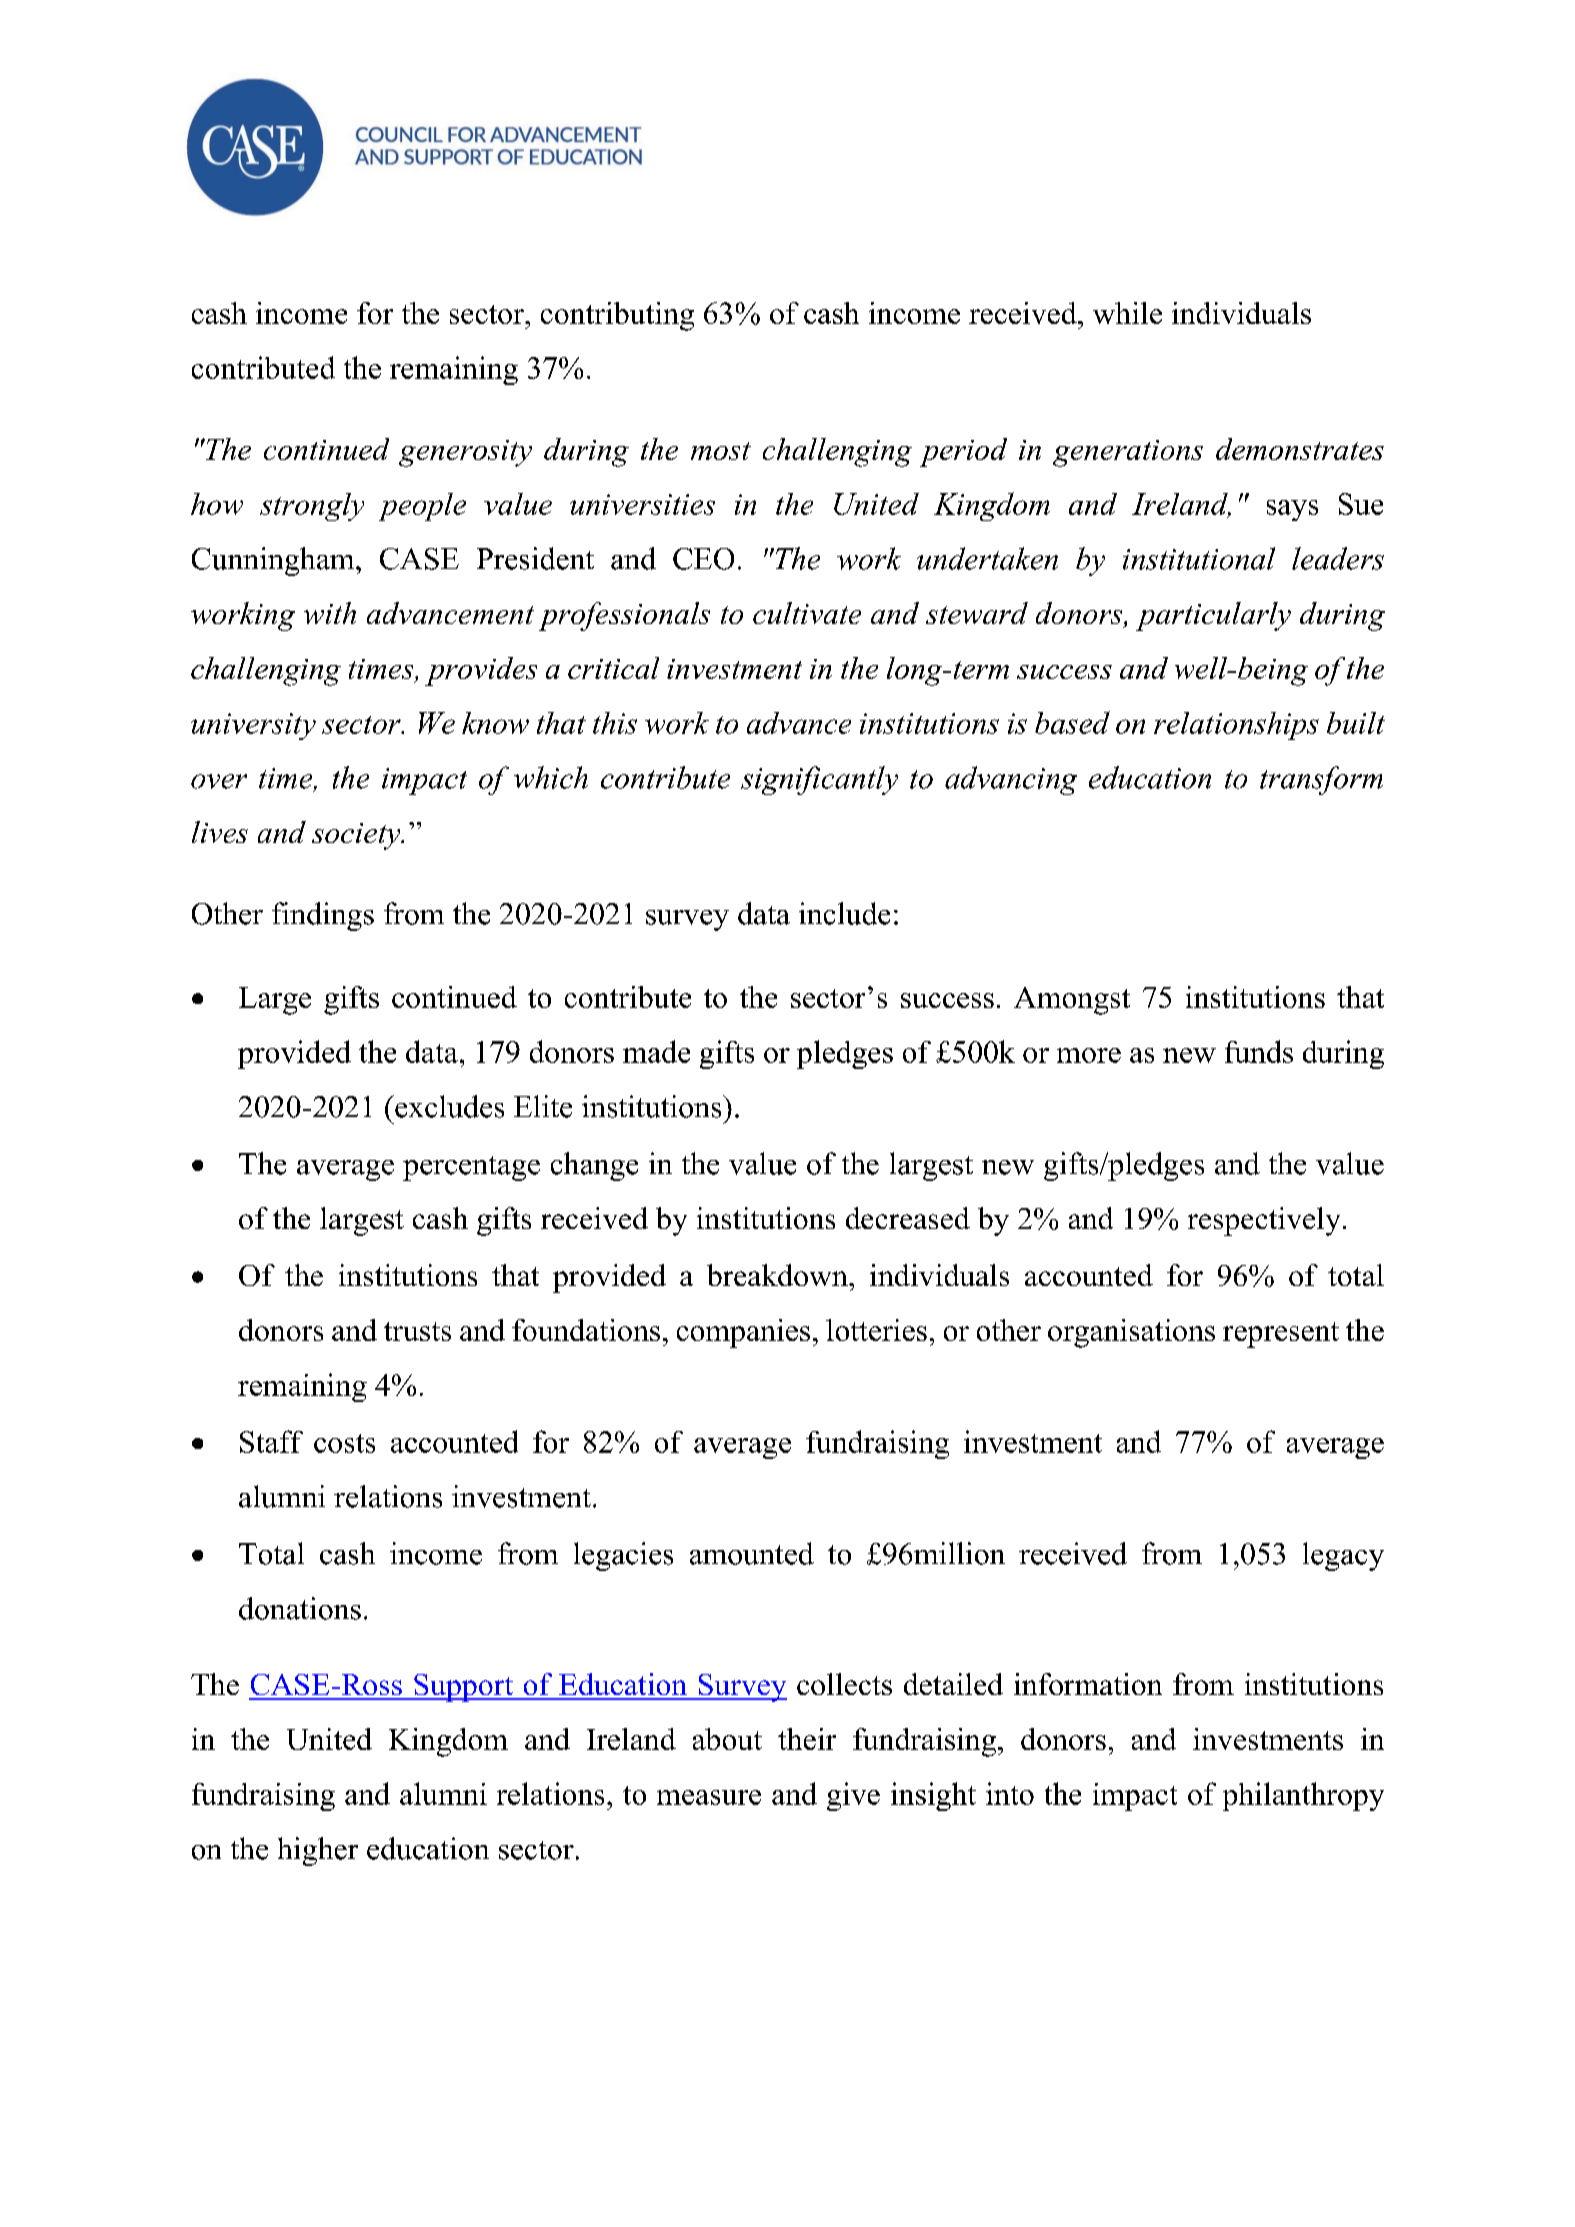 The width and height of the page is (1575, 2227). Describe the element at coordinates (721, 451) in the page. I see `most` at that location.
